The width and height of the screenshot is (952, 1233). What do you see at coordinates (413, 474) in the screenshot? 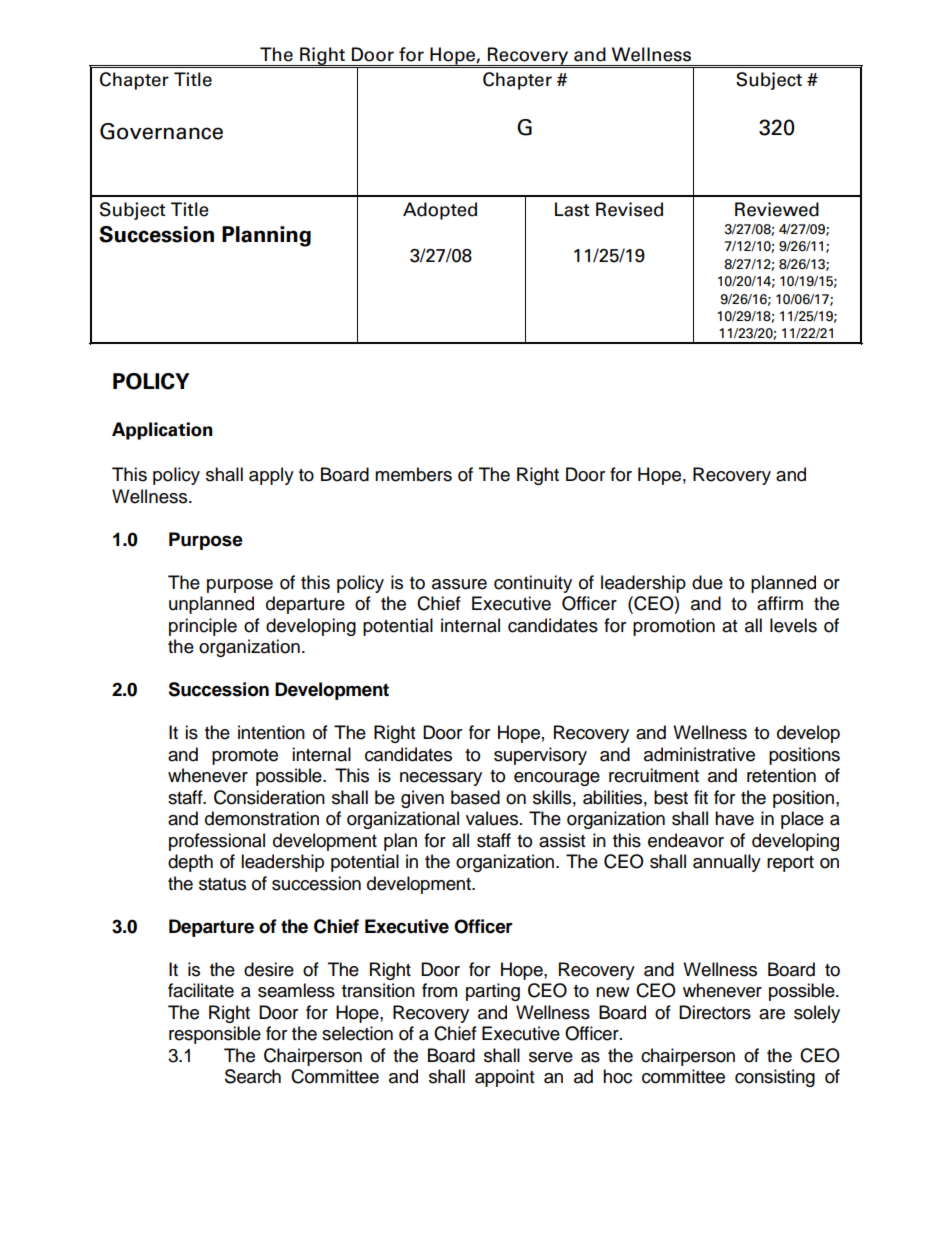
I see `members` at bounding box center [413, 474].
